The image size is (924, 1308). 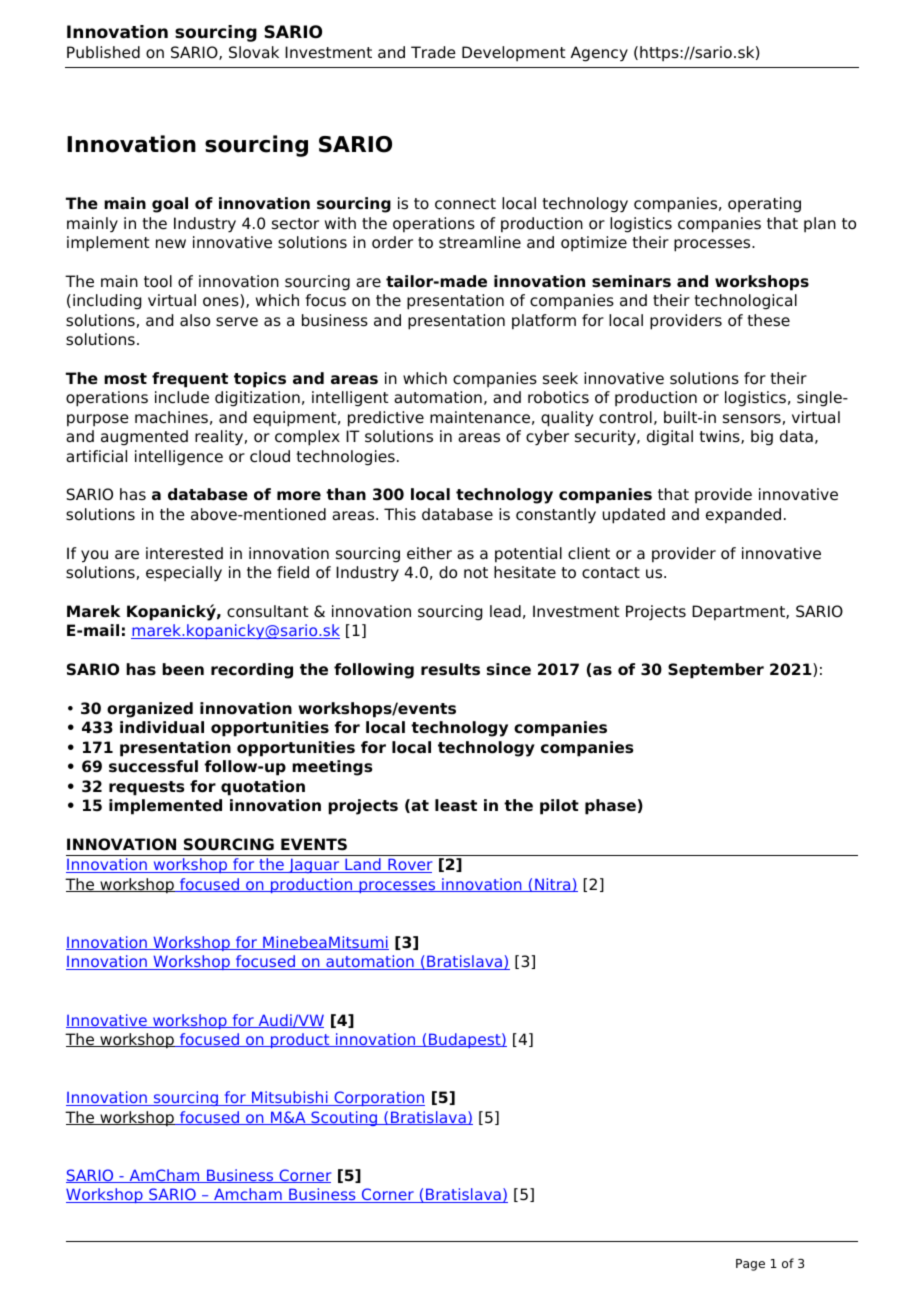 I want to click on results, so click(x=450, y=669).
